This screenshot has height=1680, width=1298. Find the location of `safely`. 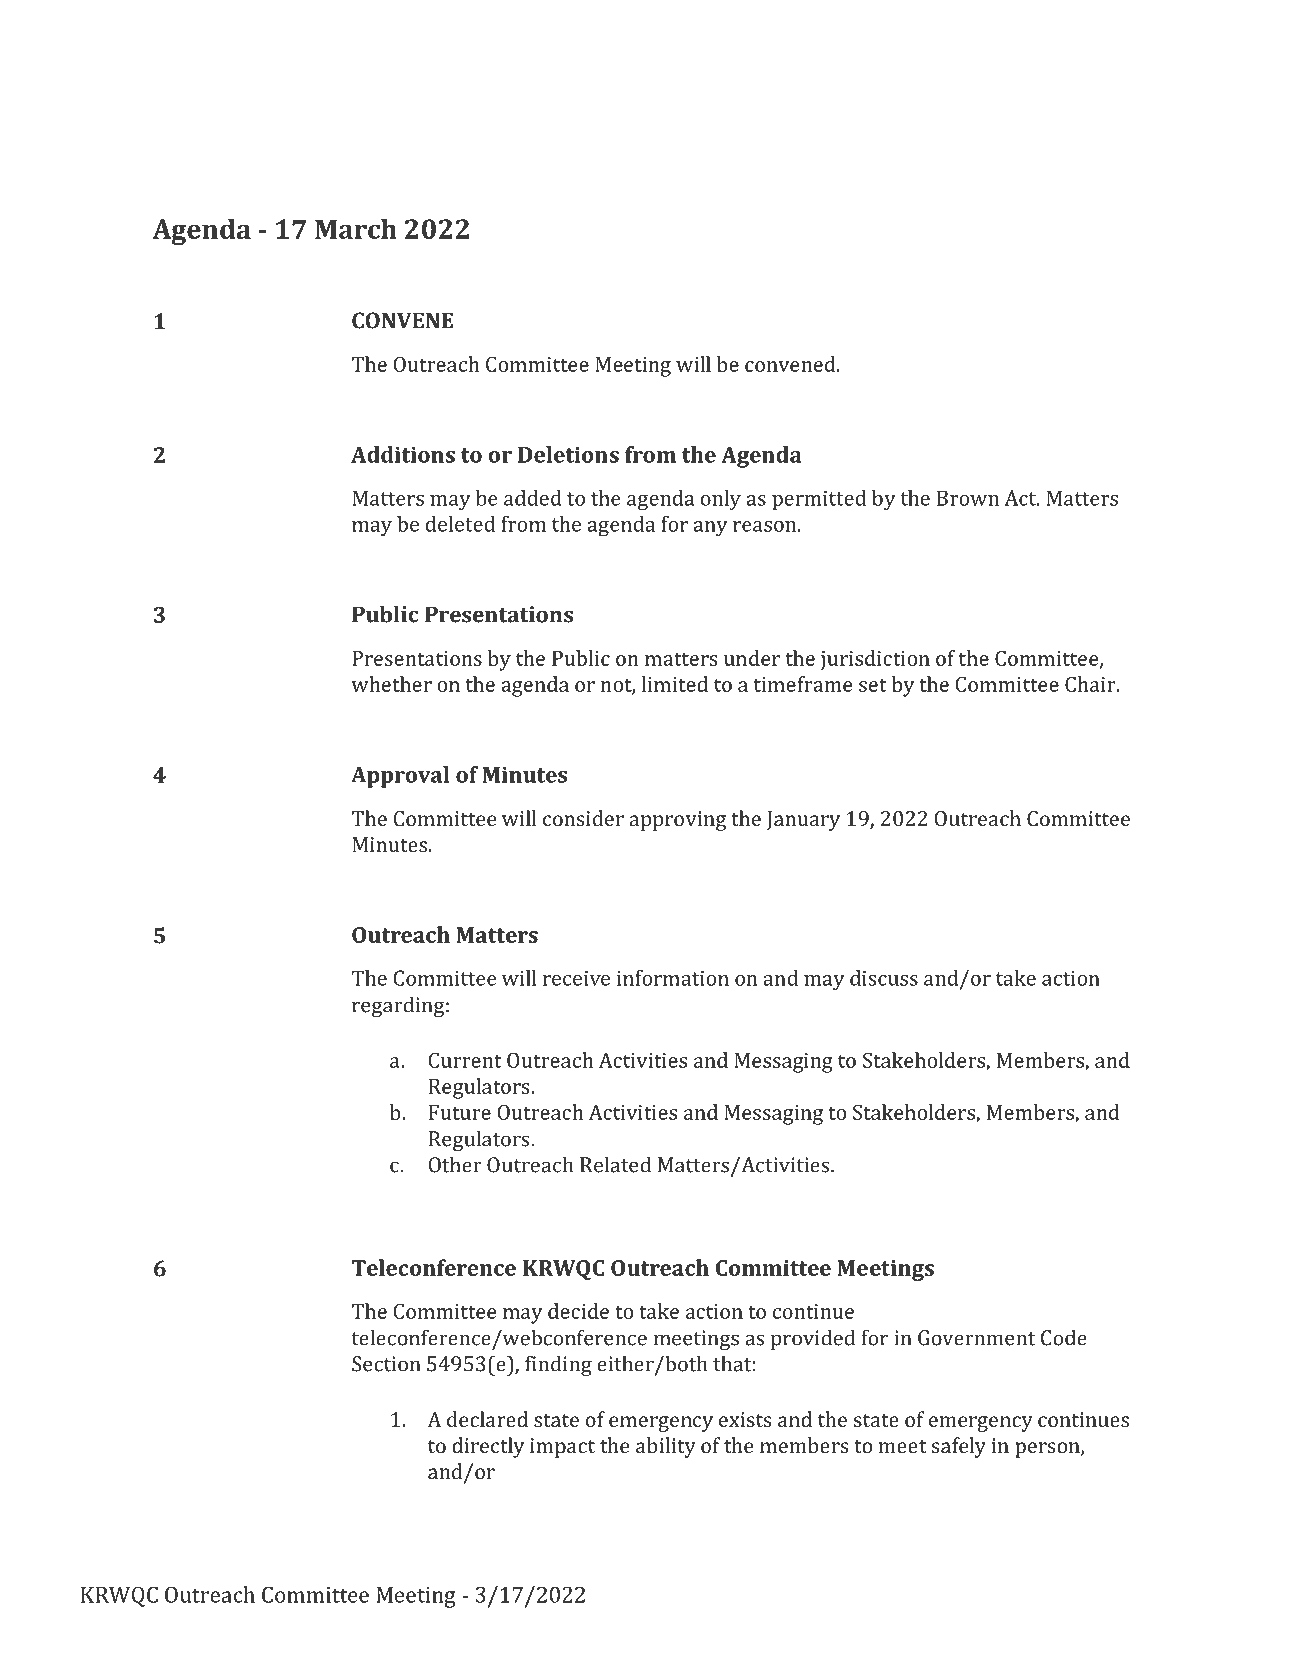

safely is located at coordinates (958, 1447).
